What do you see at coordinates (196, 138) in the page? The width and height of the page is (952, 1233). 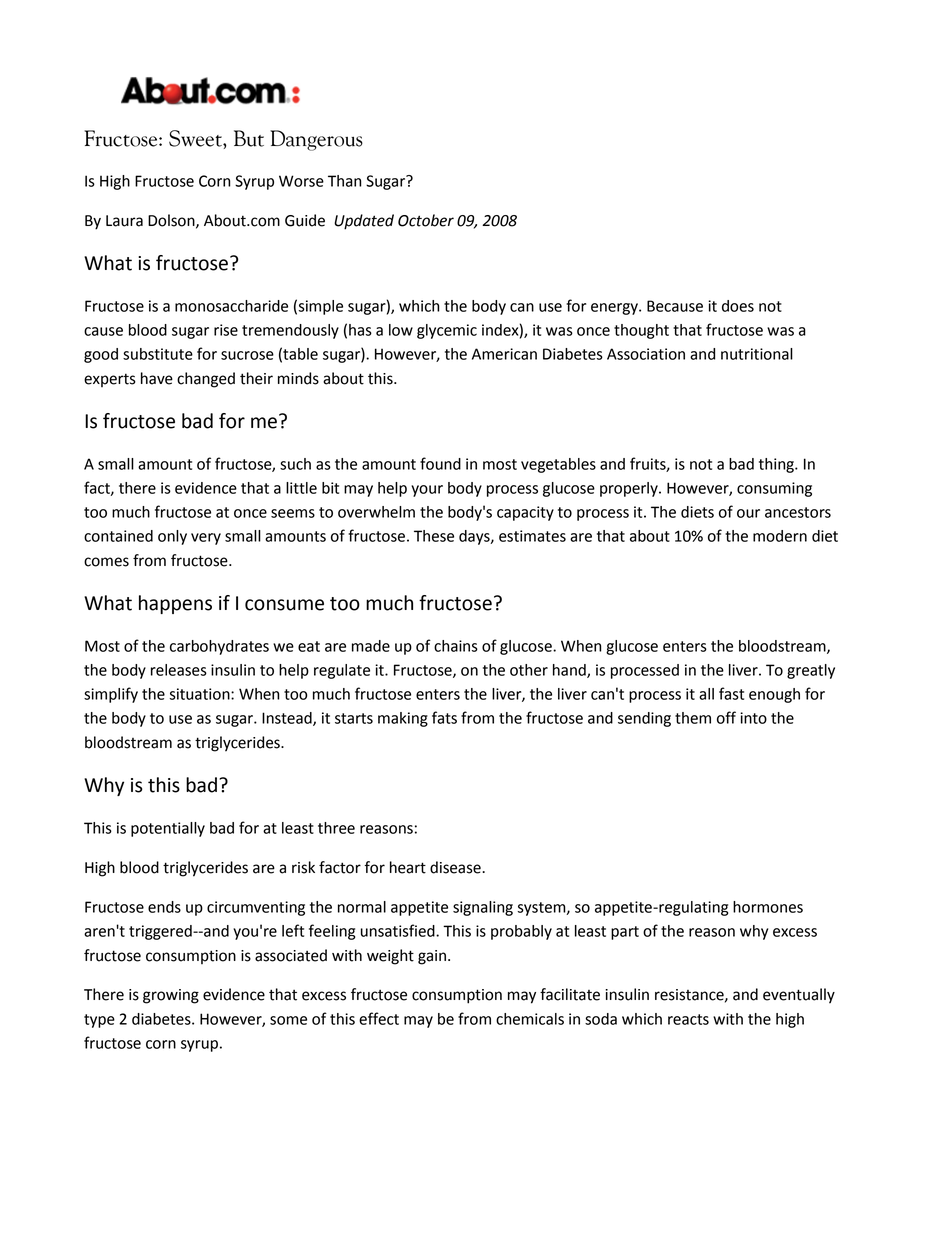 I see `Sweet` at bounding box center [196, 138].
